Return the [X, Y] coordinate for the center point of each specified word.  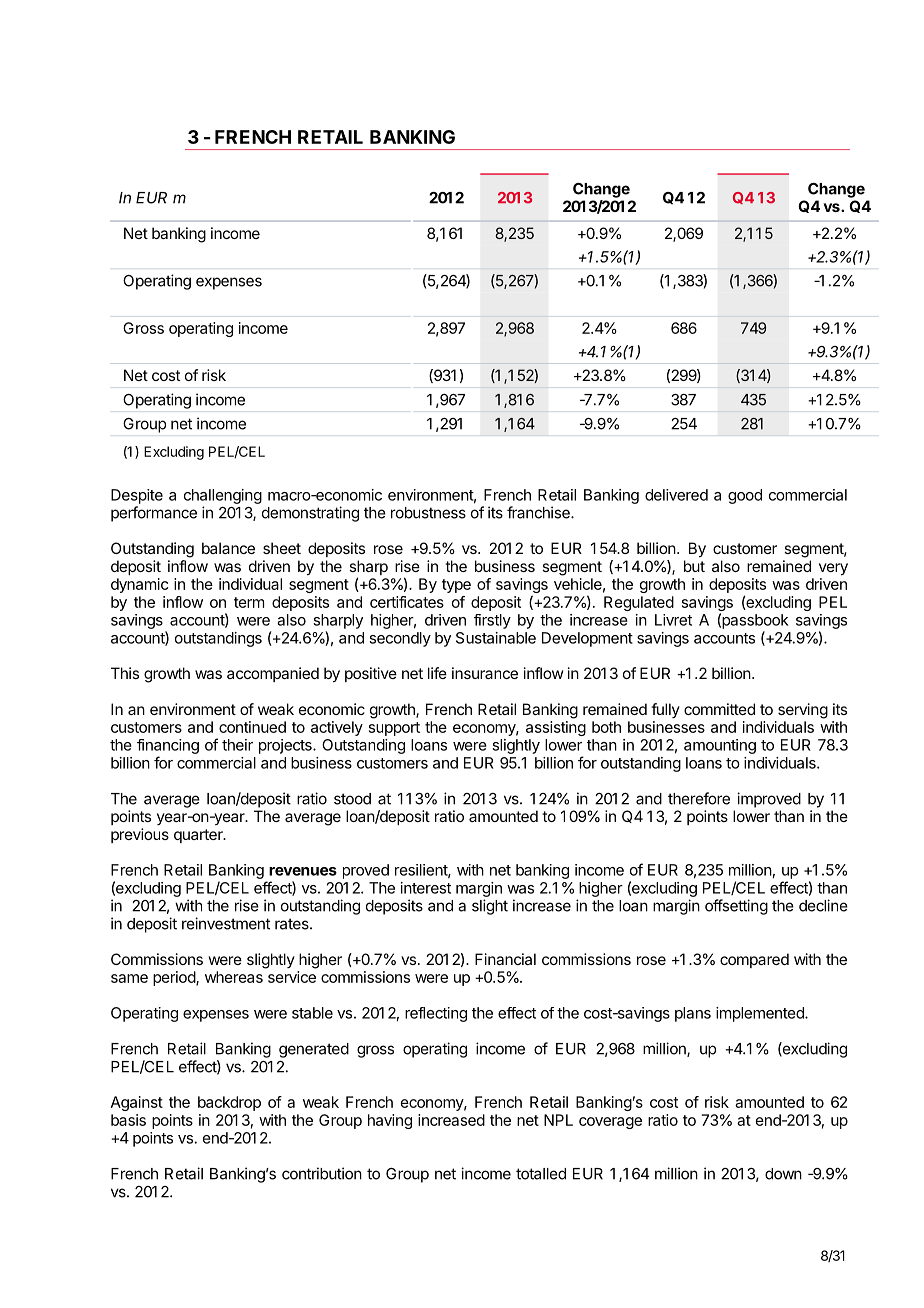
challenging [223, 496]
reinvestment [226, 923]
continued [252, 727]
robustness [428, 513]
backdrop [229, 1103]
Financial [505, 959]
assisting [556, 728]
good [745, 496]
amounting [720, 746]
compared [754, 960]
